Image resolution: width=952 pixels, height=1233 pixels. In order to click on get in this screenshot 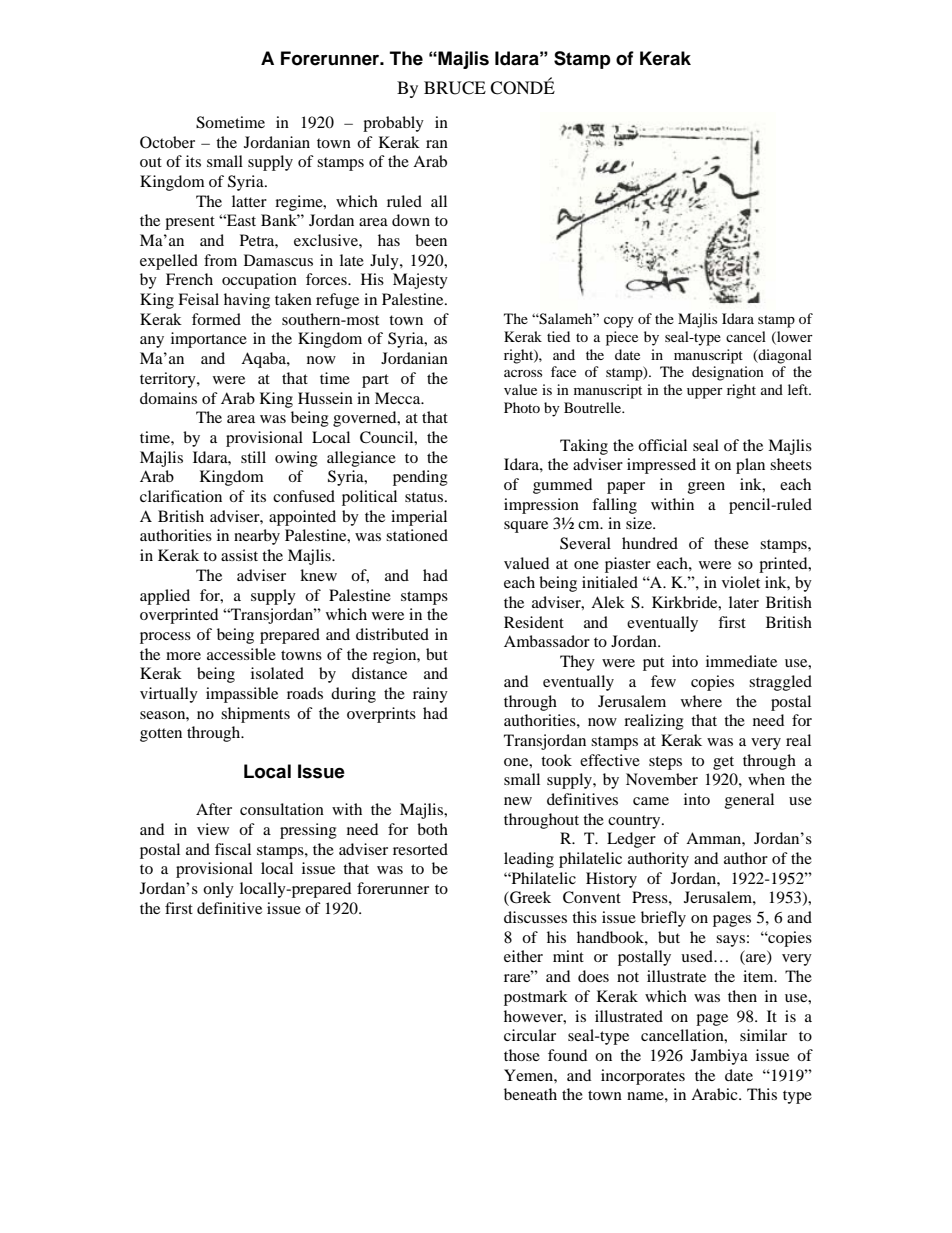, I will do `click(723, 763)`.
